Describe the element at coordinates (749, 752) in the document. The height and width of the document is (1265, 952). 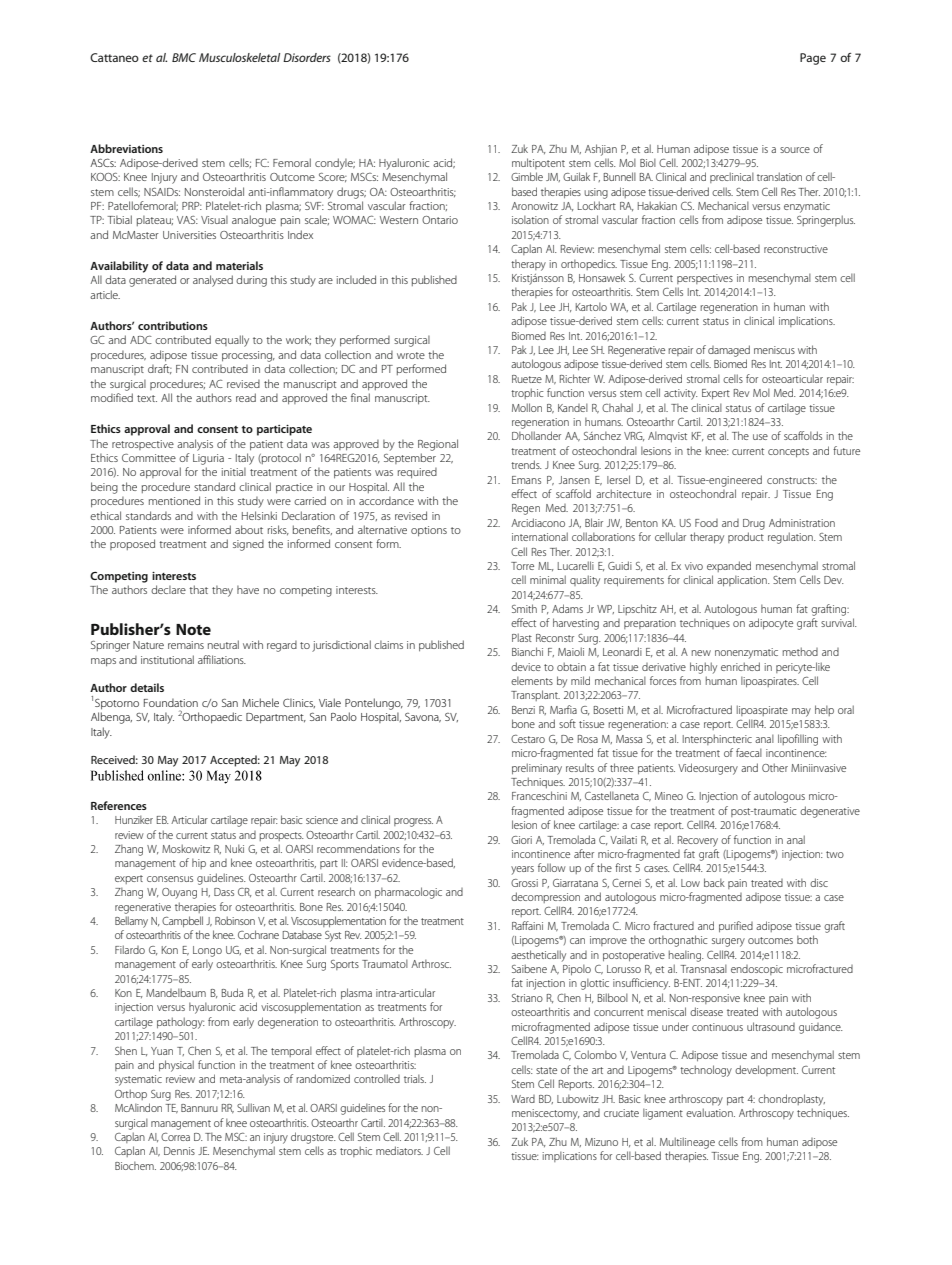
I see `faecal` at that location.
